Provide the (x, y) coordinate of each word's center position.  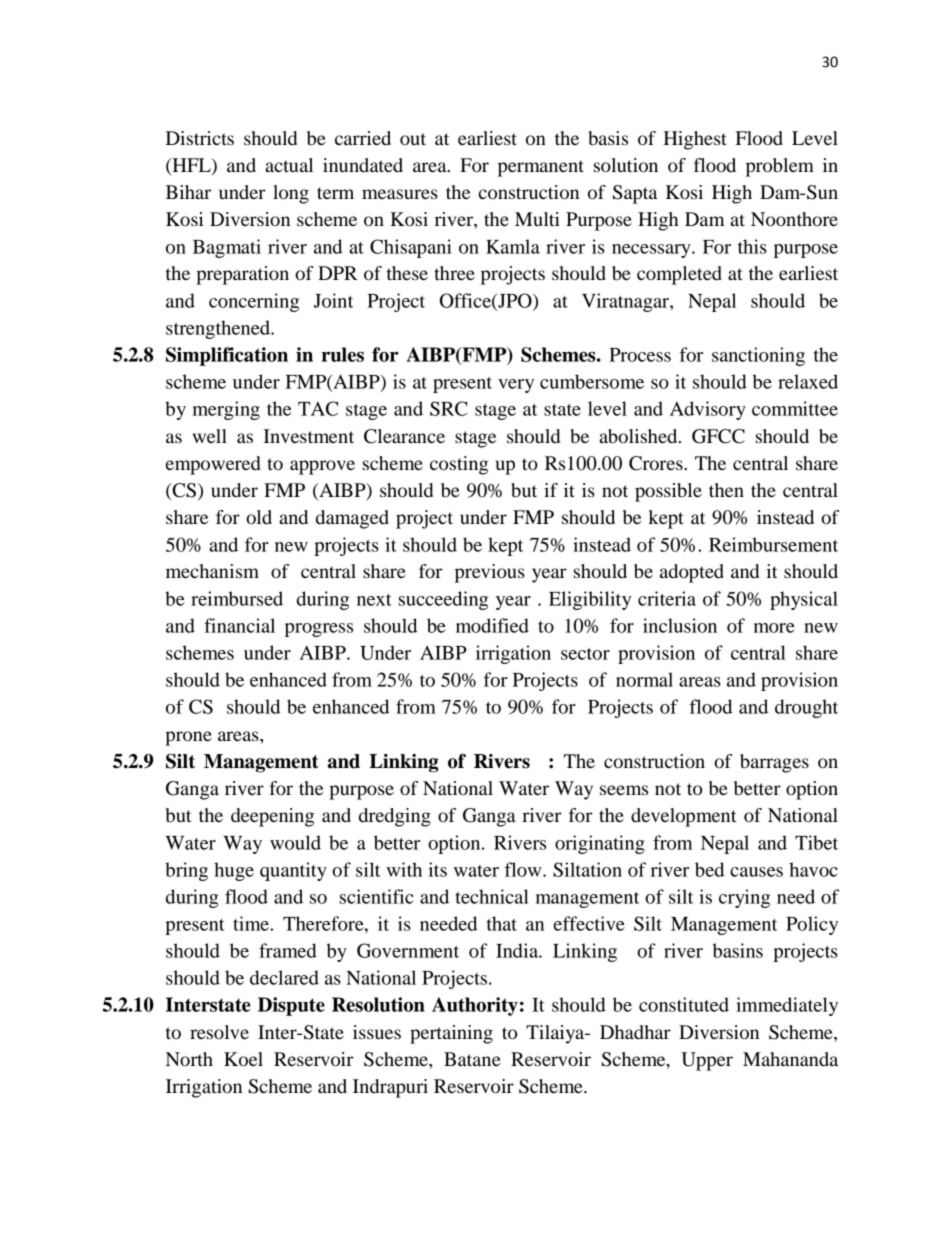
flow (524, 869)
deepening (272, 817)
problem (780, 167)
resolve (219, 1032)
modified (492, 625)
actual (289, 165)
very (516, 386)
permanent (541, 168)
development (684, 817)
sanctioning (758, 356)
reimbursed (237, 598)
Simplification (227, 356)
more (774, 628)
